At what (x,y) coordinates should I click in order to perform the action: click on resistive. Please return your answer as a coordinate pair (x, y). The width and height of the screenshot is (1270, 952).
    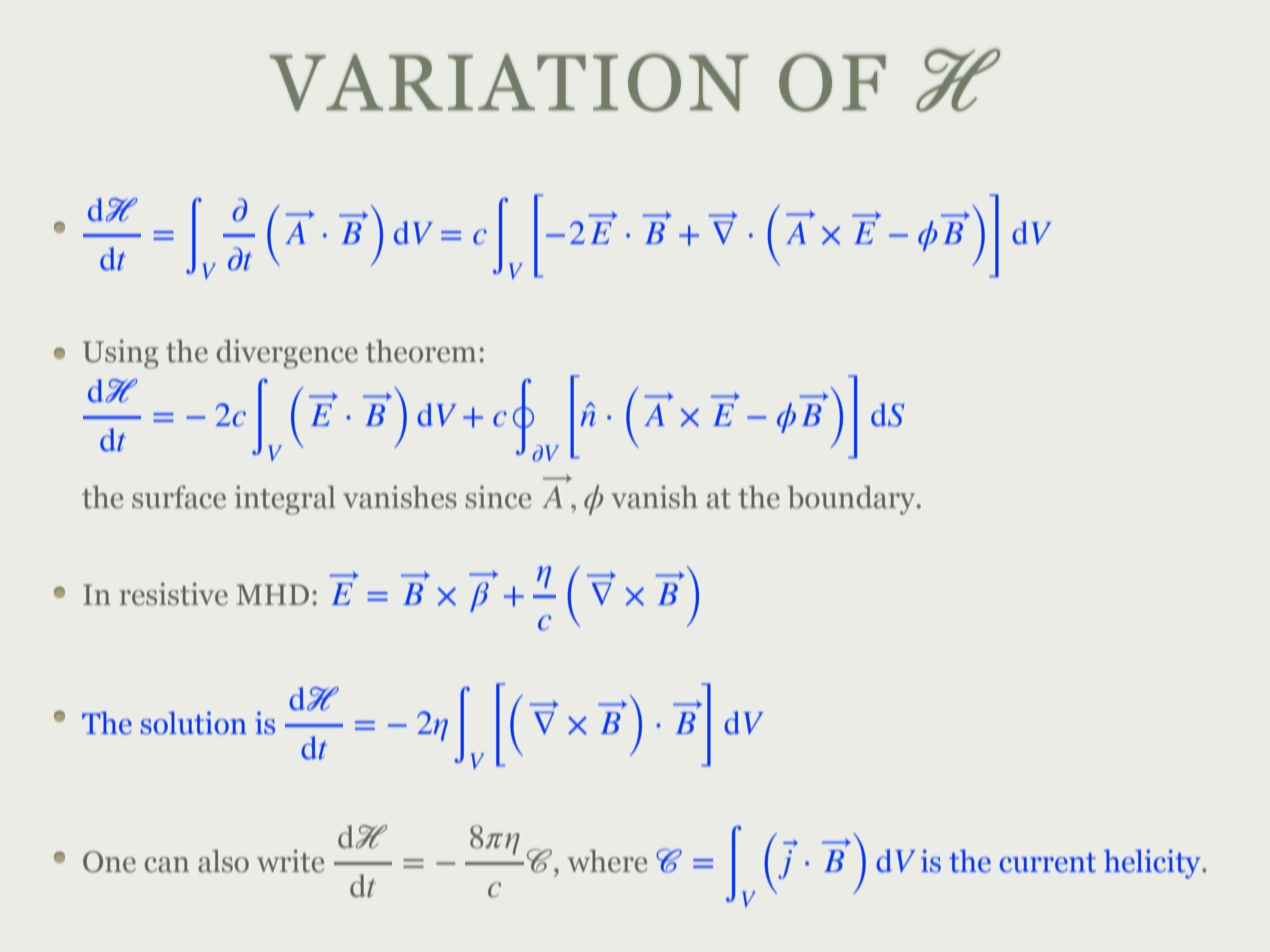
    Looking at the image, I should click on (174, 594).
